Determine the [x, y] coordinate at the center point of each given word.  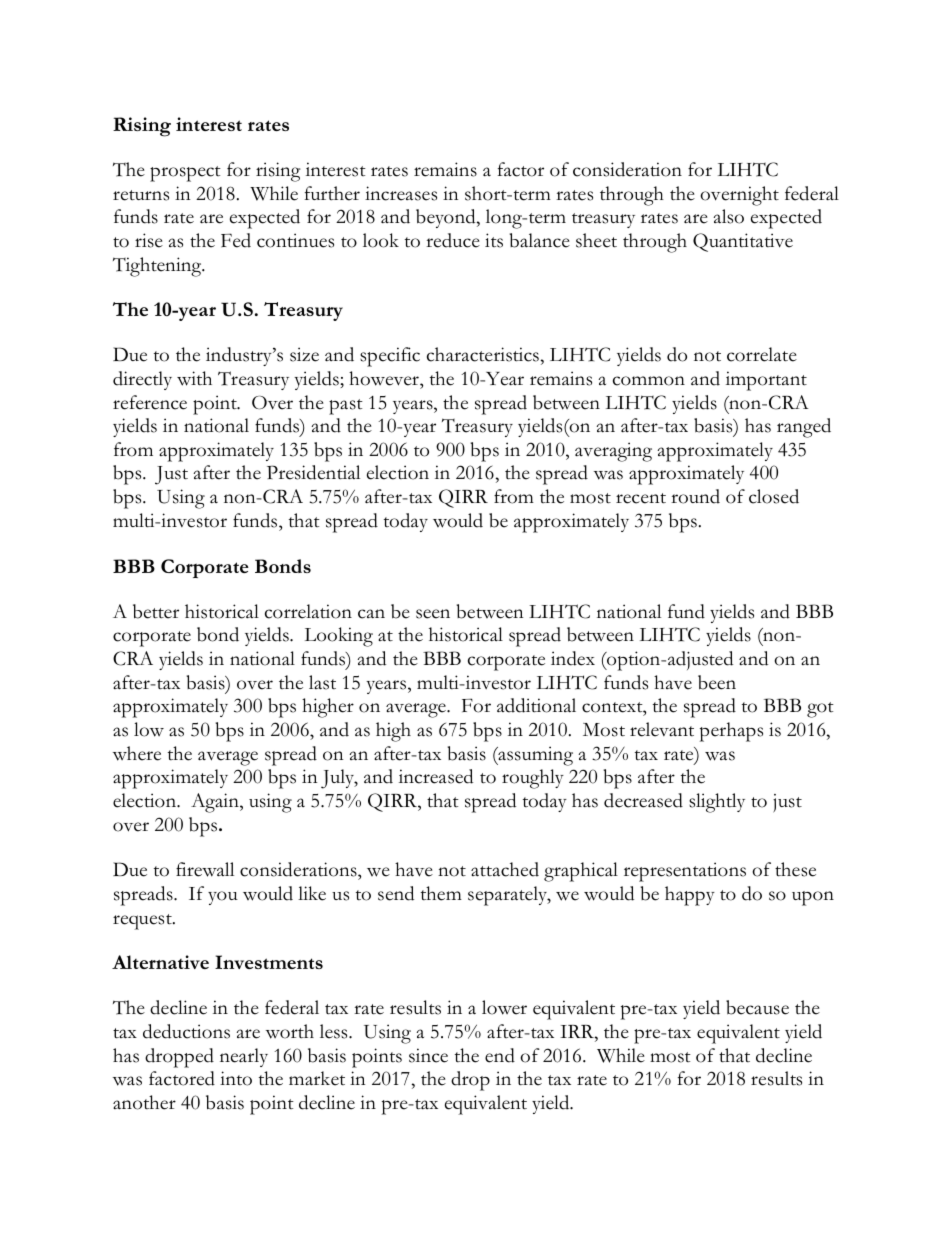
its [494, 240]
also [728, 216]
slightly [717, 803]
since [428, 1055]
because [757, 1007]
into [236, 1078]
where [137, 753]
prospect [185, 174]
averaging [613, 452]
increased [436, 776]
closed [774, 496]
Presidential [313, 472]
